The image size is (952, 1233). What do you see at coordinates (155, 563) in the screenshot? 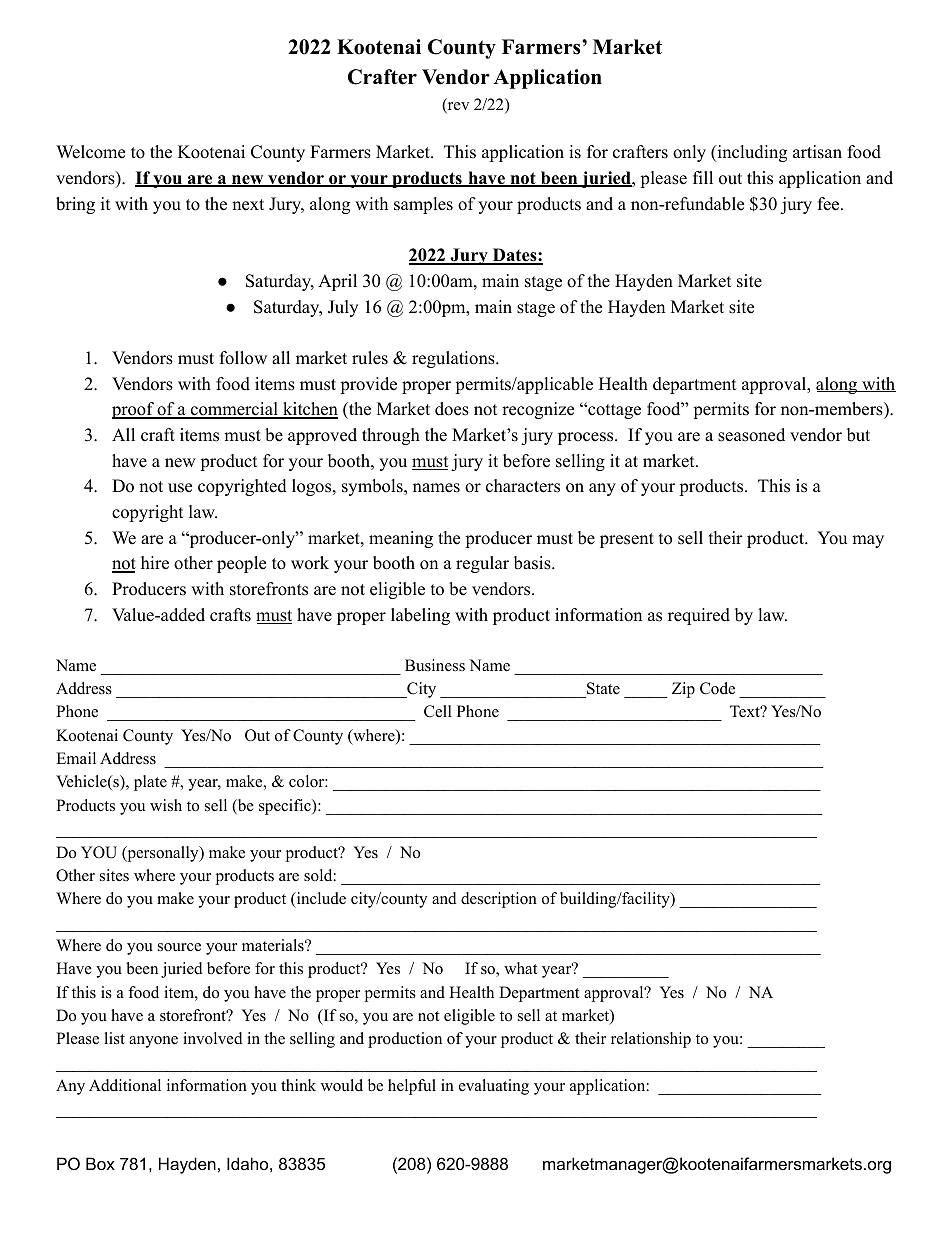
I see `hire` at bounding box center [155, 563].
